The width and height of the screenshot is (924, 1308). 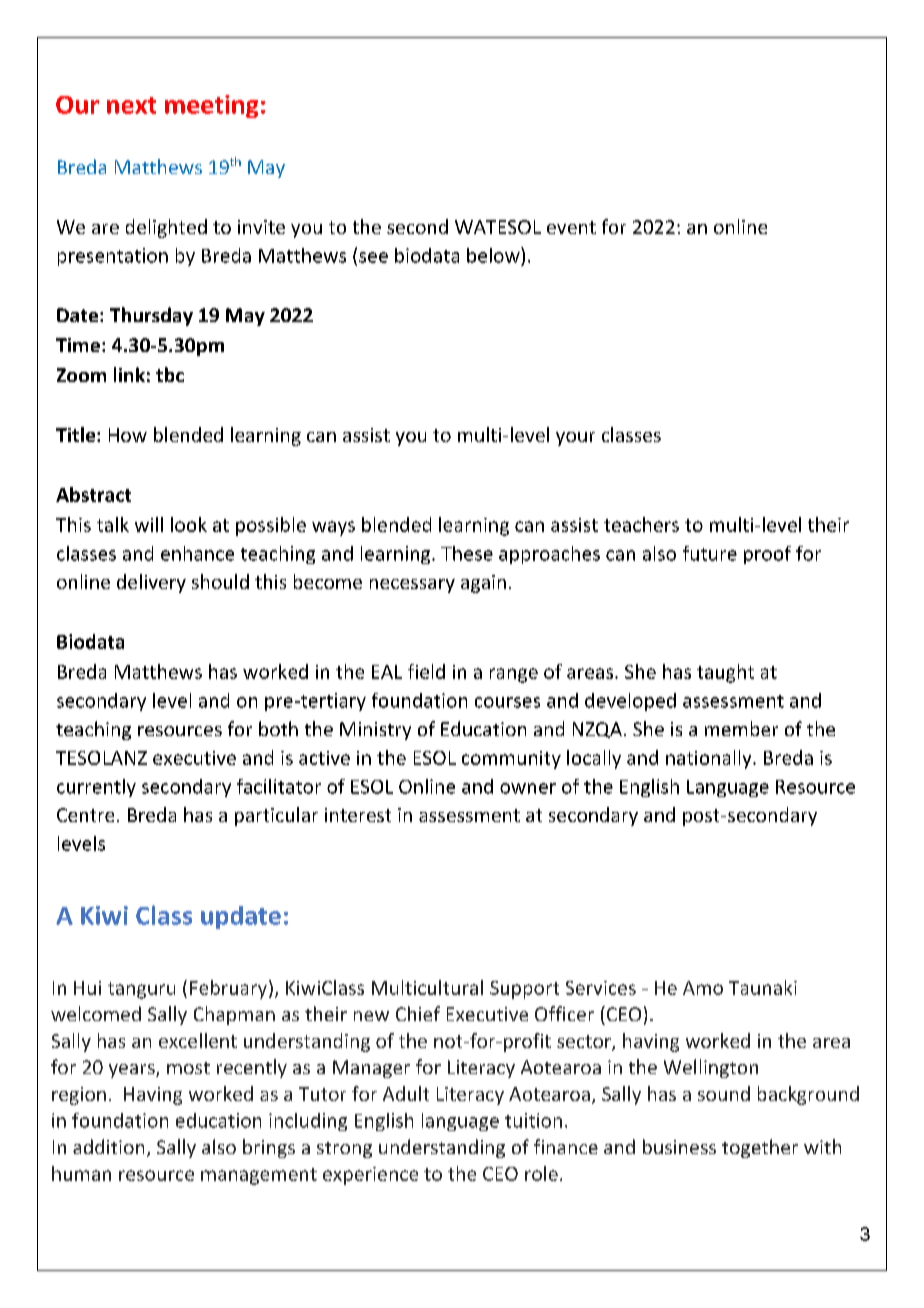 I want to click on below, so click(x=494, y=255).
